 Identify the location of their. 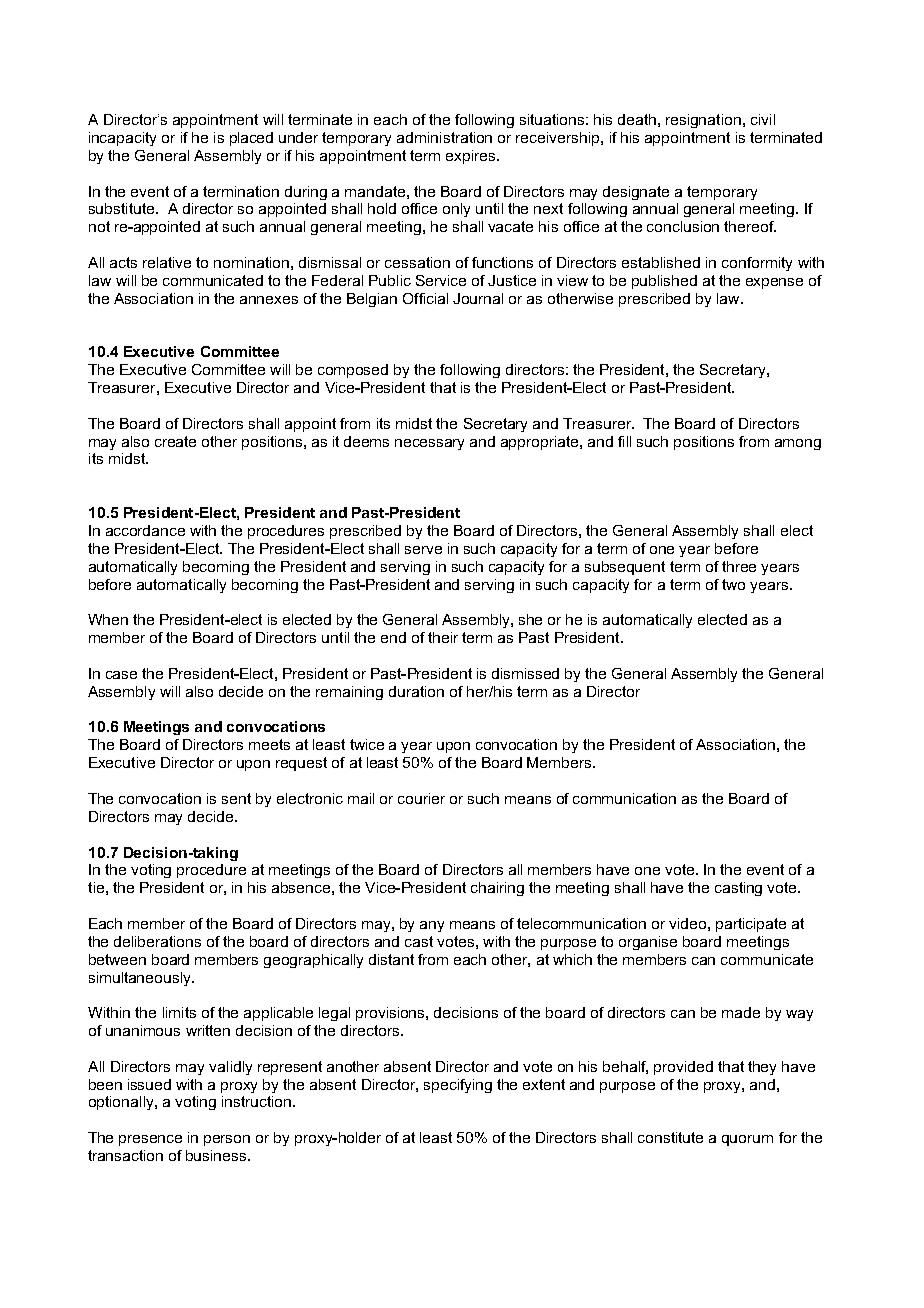
(443, 637).
